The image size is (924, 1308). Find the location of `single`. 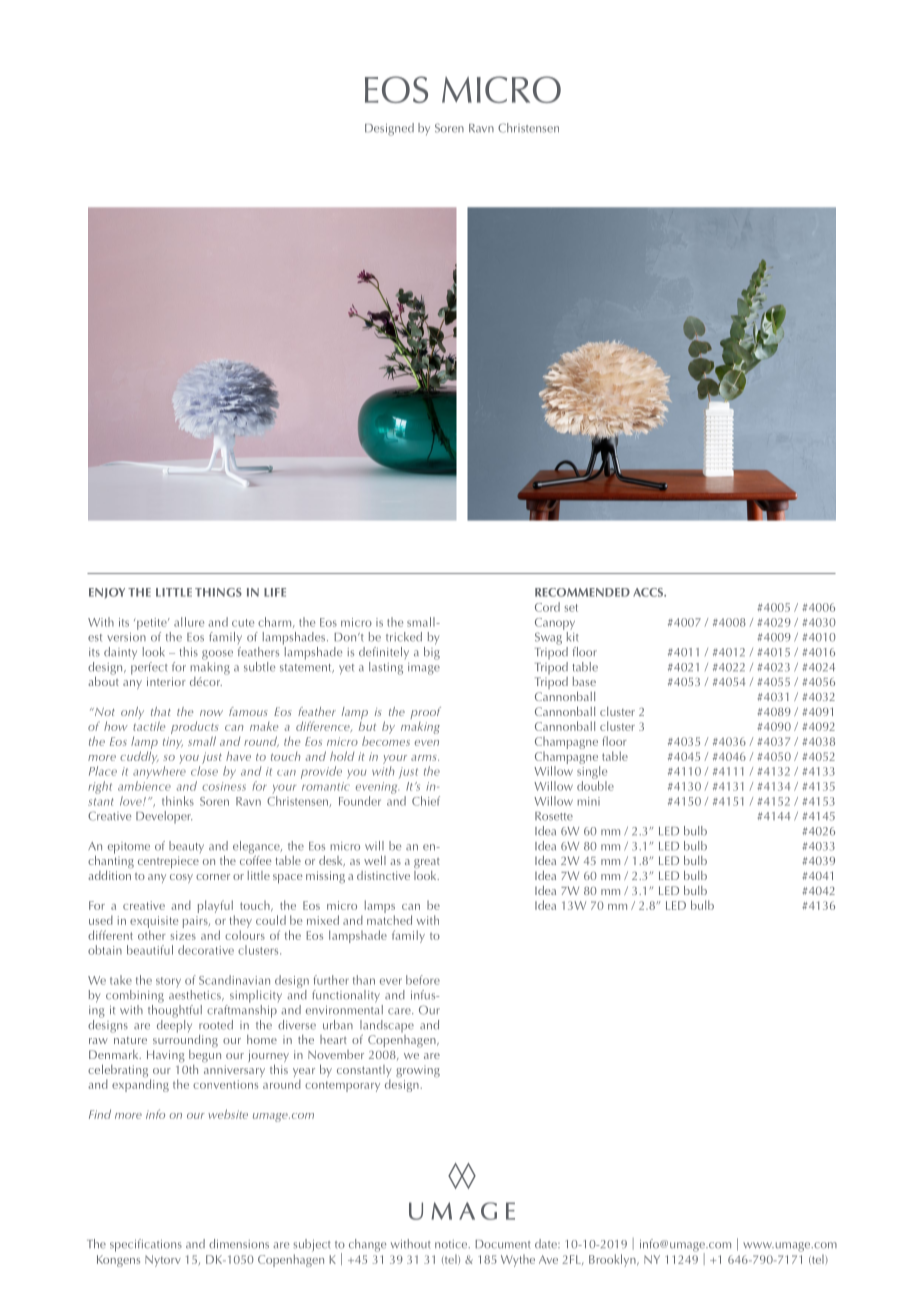

single is located at coordinates (592, 772).
